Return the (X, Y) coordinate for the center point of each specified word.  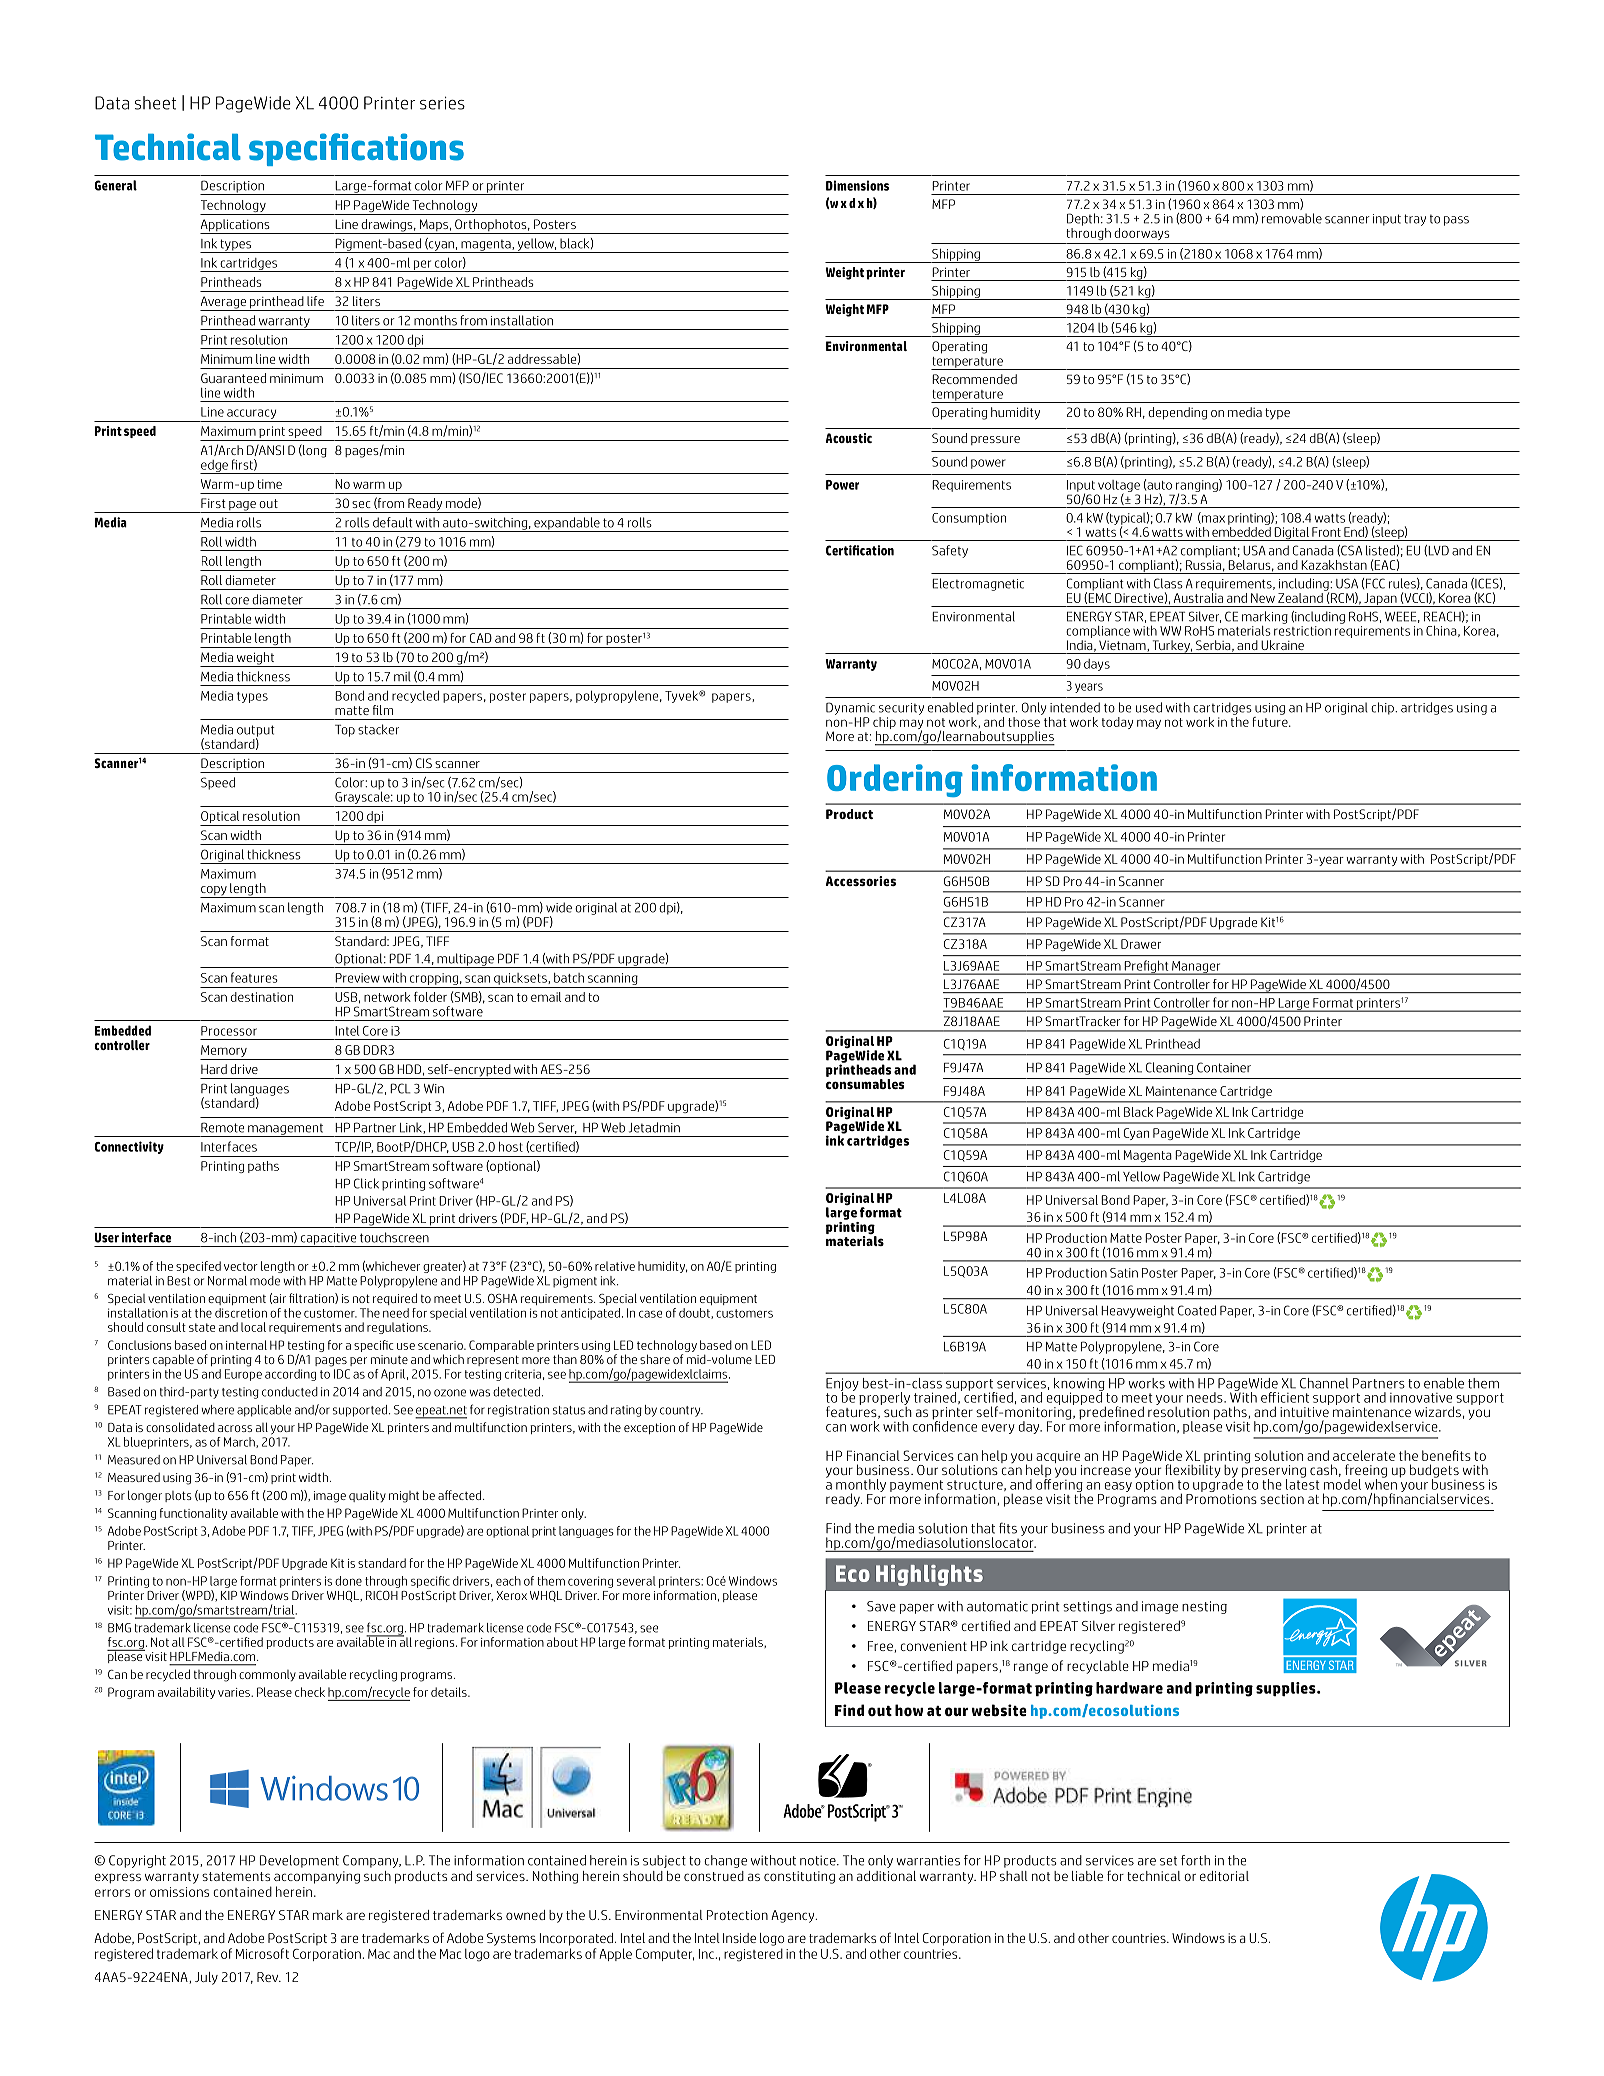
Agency (794, 1916)
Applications (236, 226)
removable (1292, 218)
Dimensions (857, 185)
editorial (1224, 1876)
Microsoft (262, 1953)
